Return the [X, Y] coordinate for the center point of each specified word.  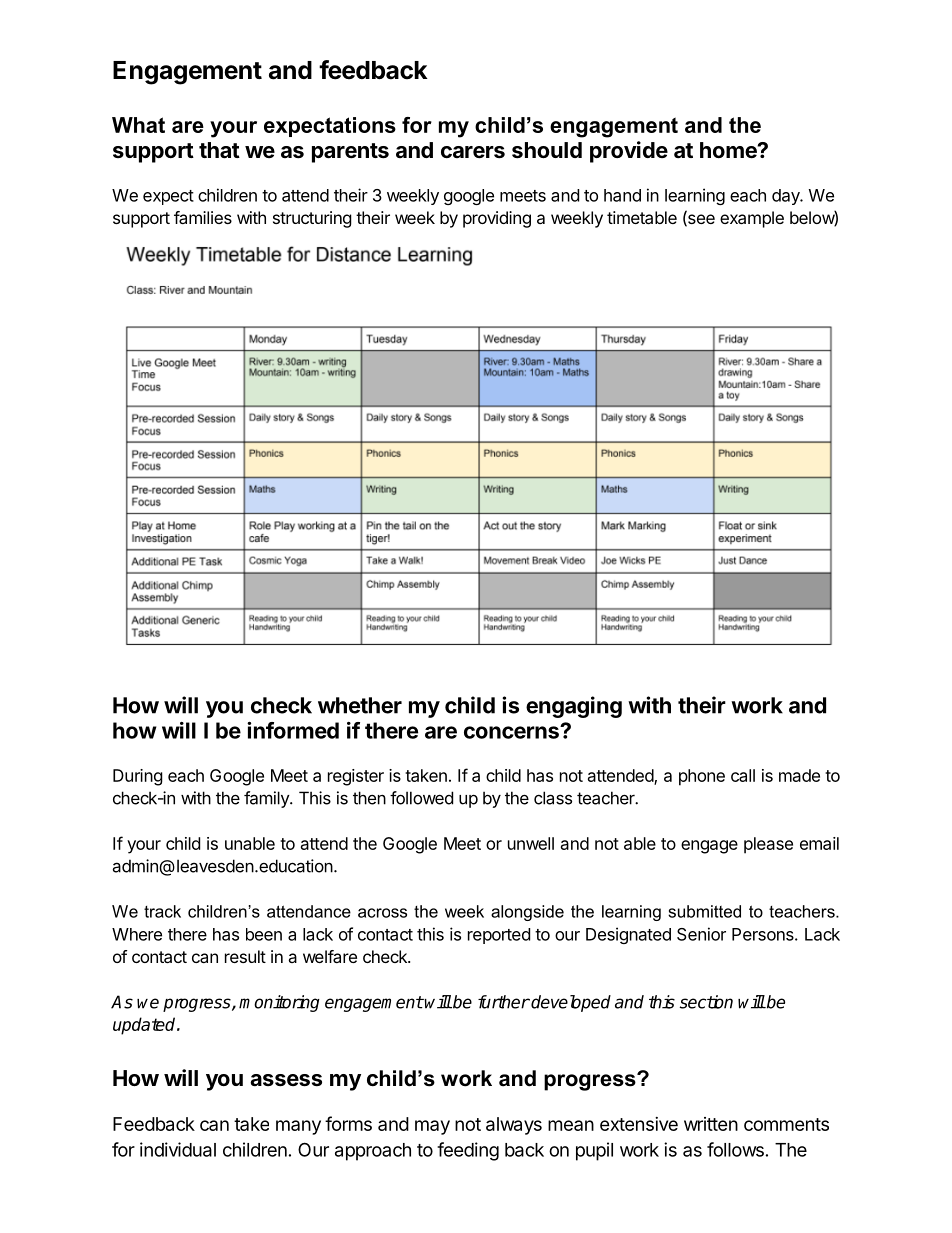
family [267, 799]
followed [421, 798]
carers [473, 152]
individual [178, 1149]
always [514, 1126]
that [219, 150]
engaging [574, 707]
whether [360, 705]
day [787, 197]
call [743, 775]
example [752, 219]
